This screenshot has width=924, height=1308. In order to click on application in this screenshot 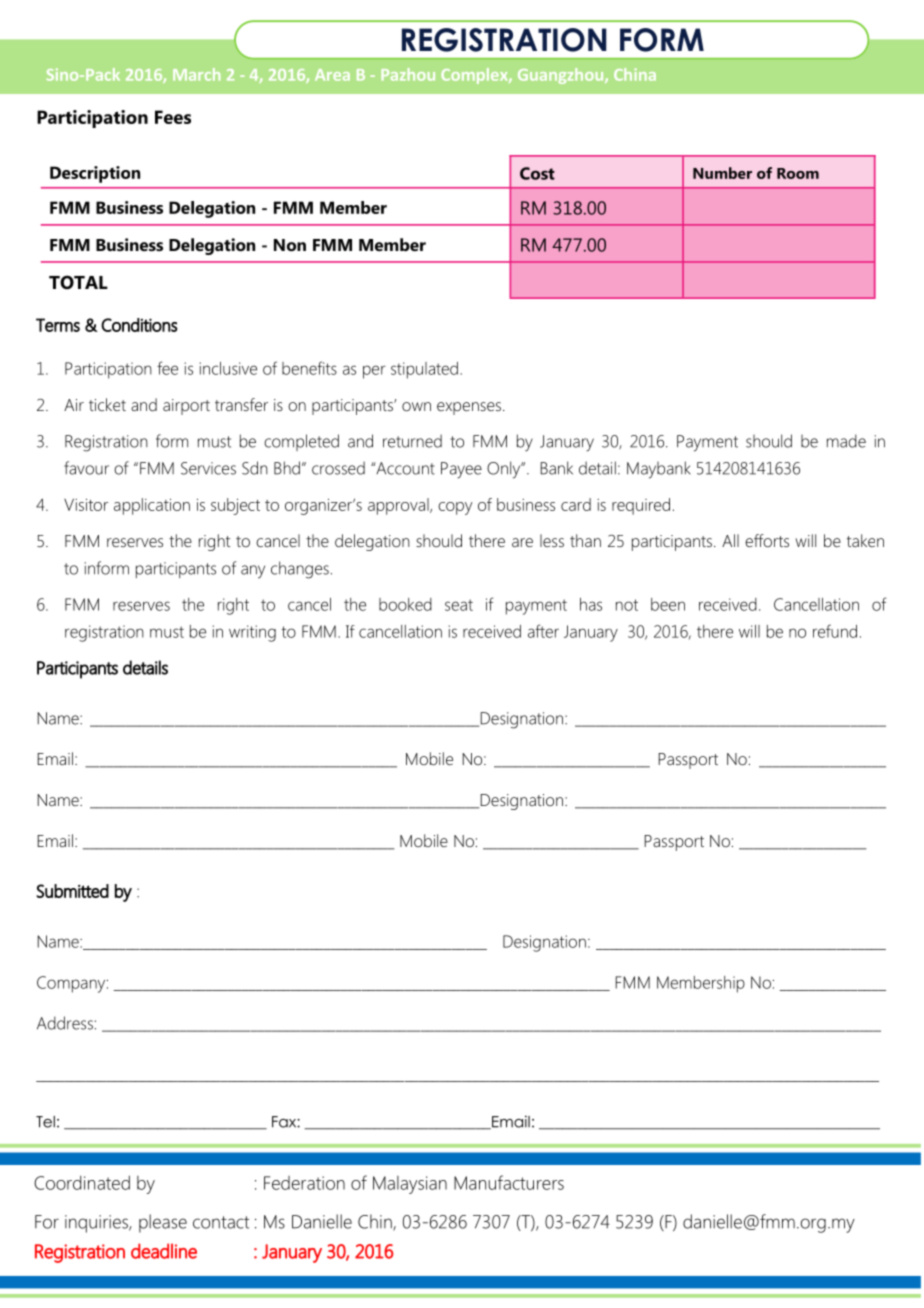, I will do `click(152, 506)`.
